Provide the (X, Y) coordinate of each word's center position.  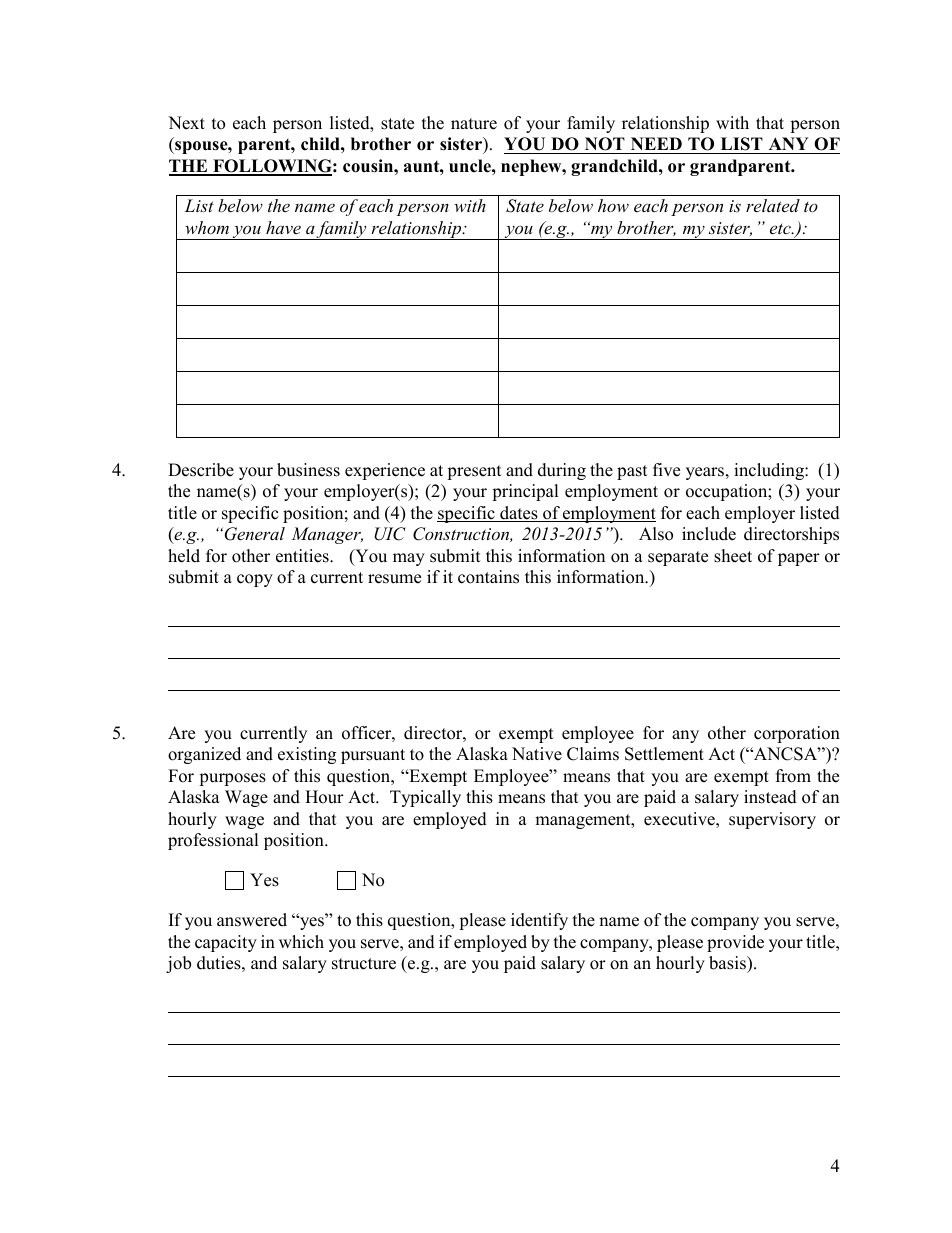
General (253, 534)
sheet (733, 556)
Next (186, 123)
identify (539, 921)
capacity (226, 943)
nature (474, 124)
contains (488, 577)
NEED (656, 143)
